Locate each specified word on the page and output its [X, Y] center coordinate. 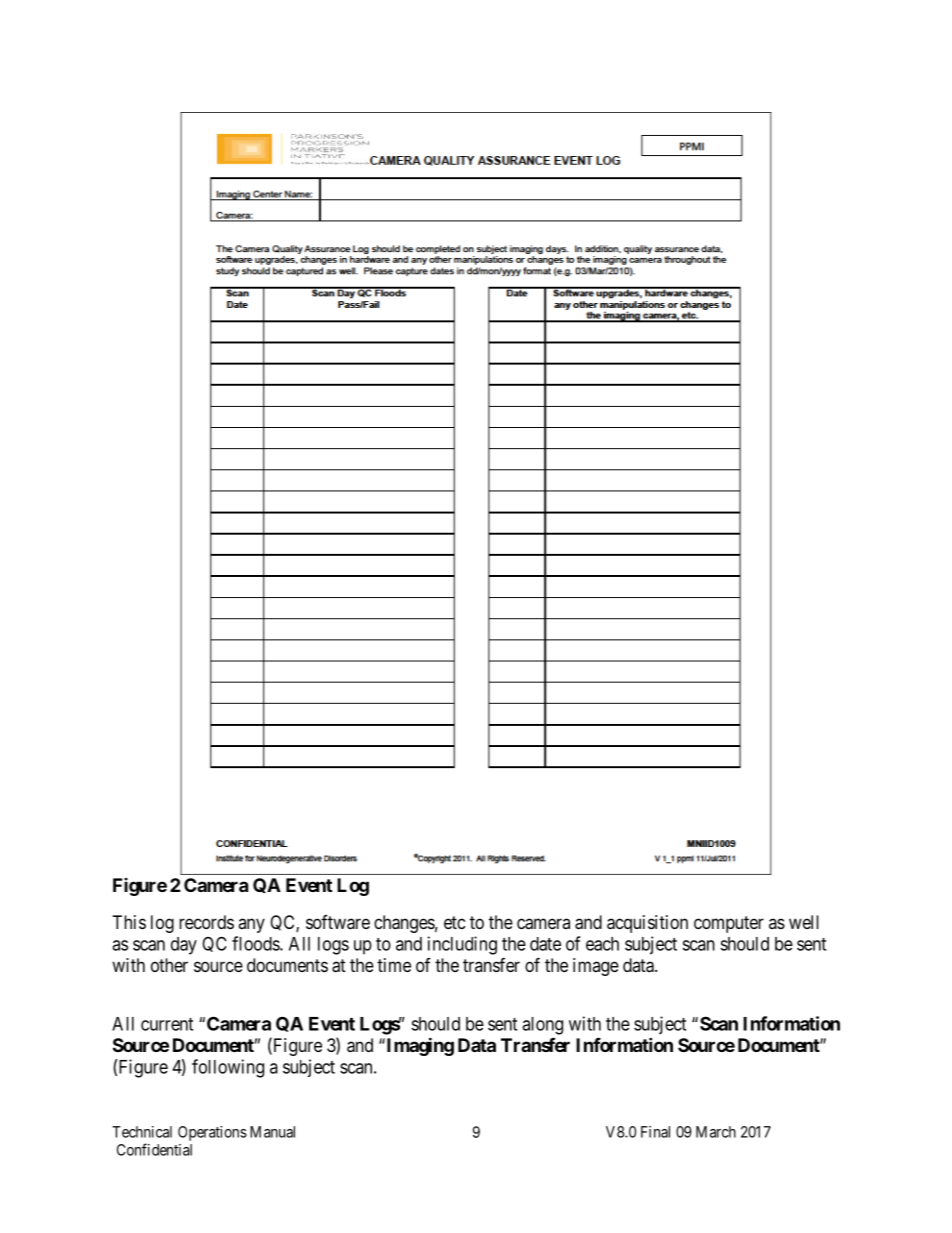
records [206, 922]
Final [655, 1132]
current [167, 1024]
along [542, 1026]
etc [455, 922]
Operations [212, 1133]
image [596, 967]
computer [729, 924]
